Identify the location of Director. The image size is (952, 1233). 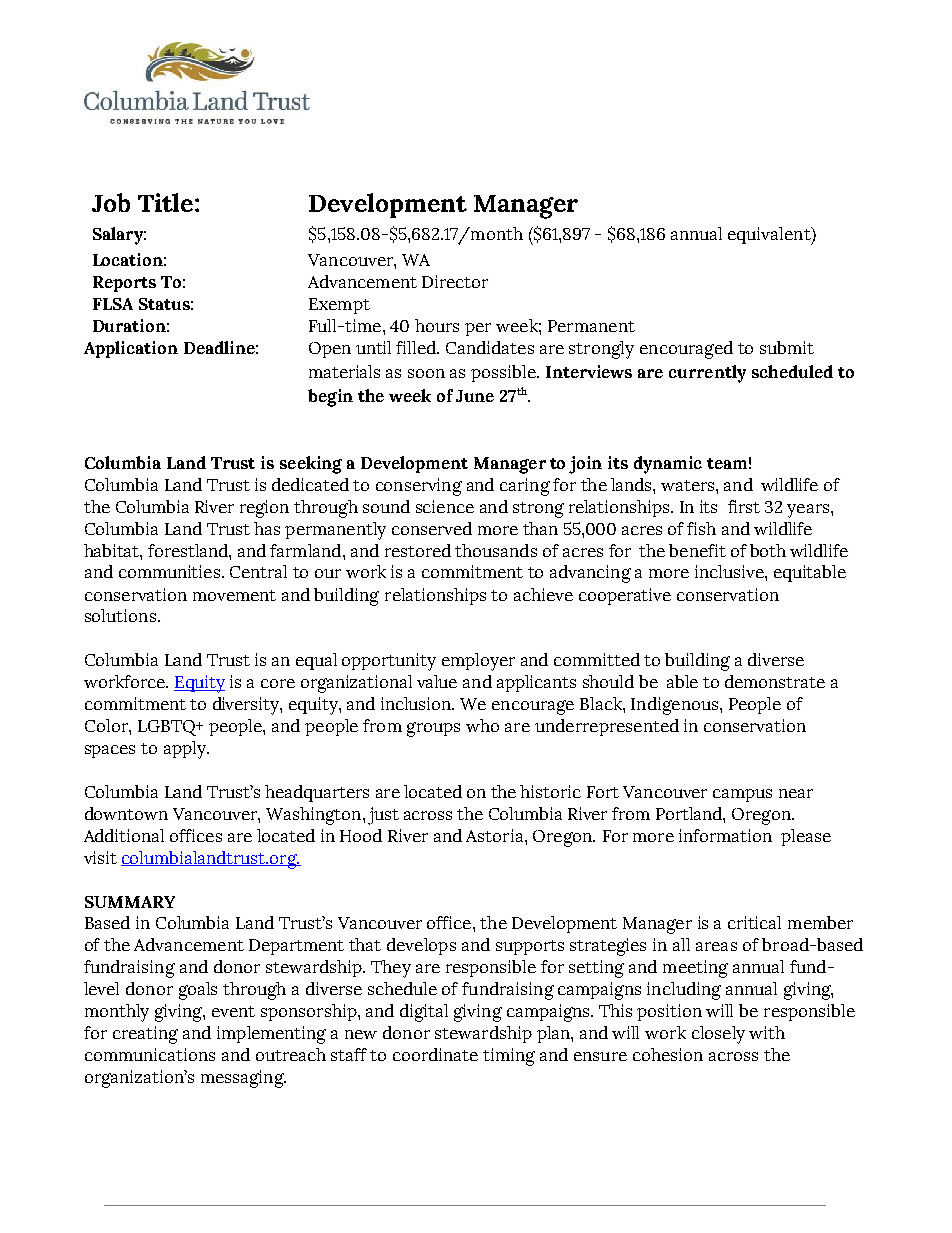
(455, 281).
